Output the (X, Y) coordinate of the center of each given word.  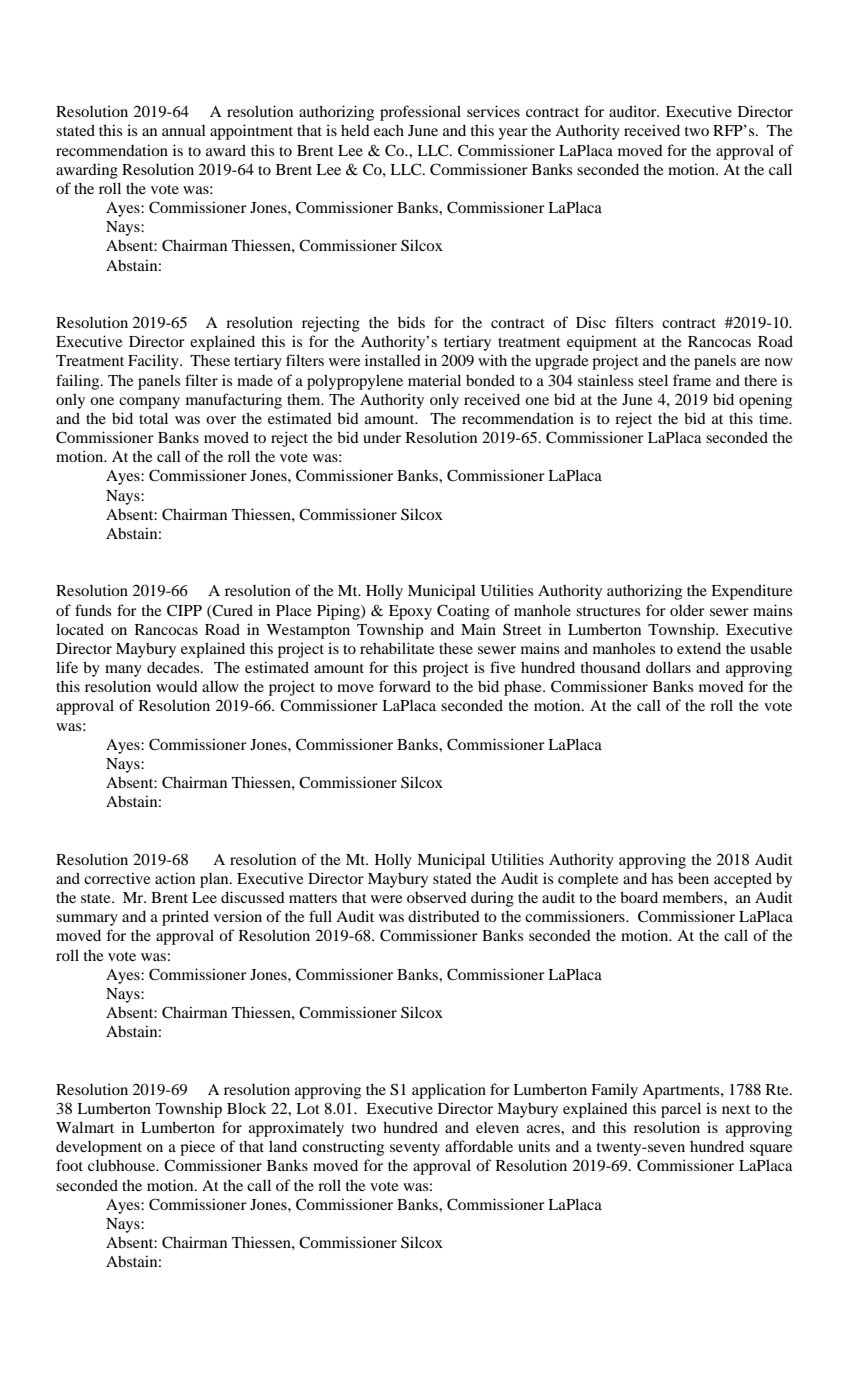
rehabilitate (397, 648)
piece (197, 1148)
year (513, 134)
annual (184, 130)
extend (699, 648)
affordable (479, 1146)
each (389, 130)
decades (174, 667)
